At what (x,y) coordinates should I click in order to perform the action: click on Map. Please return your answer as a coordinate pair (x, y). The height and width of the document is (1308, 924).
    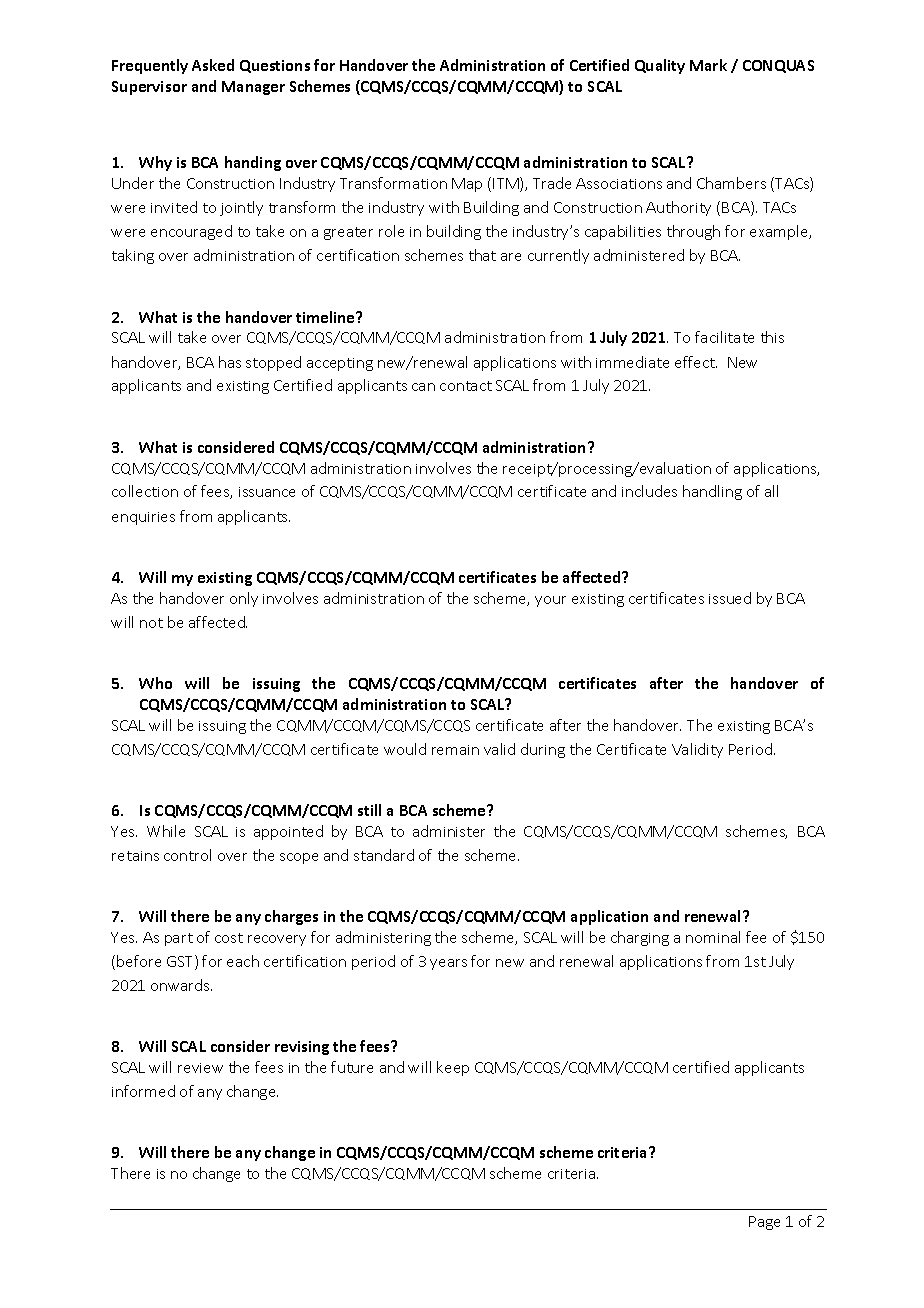
    Looking at the image, I should click on (467, 185).
